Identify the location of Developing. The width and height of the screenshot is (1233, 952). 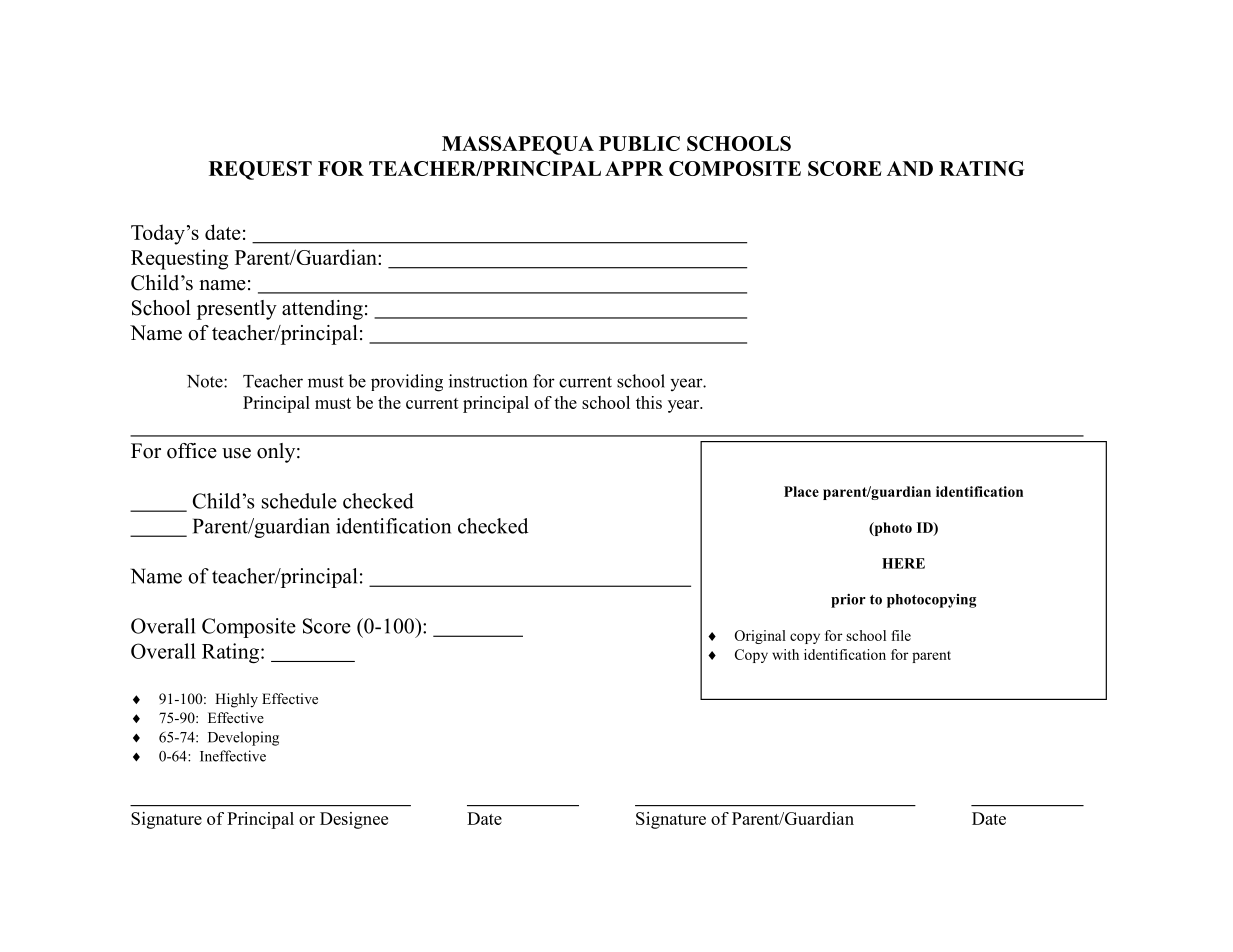
(243, 738).
